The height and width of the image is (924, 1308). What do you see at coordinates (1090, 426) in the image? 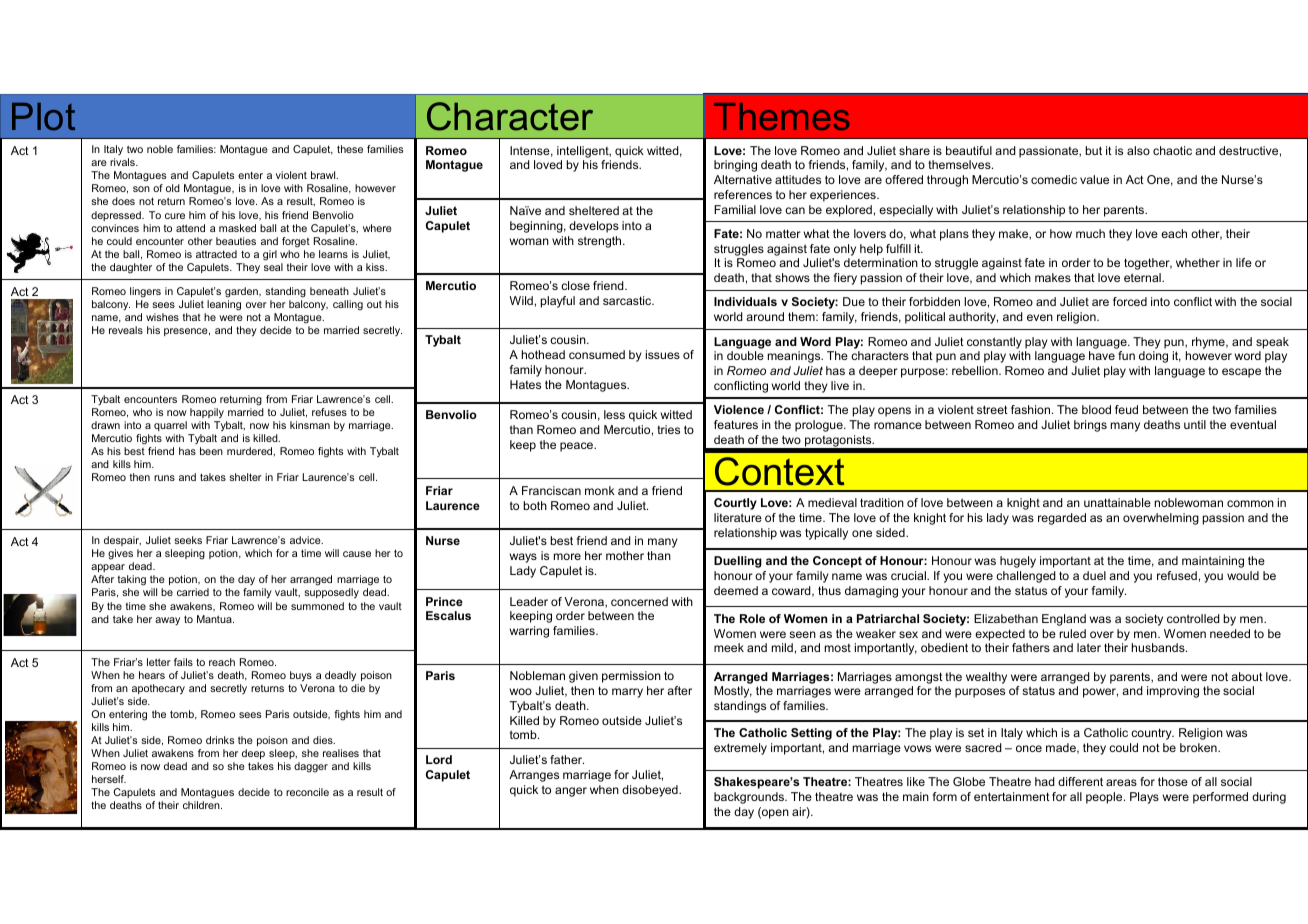
I see `brings` at bounding box center [1090, 426].
